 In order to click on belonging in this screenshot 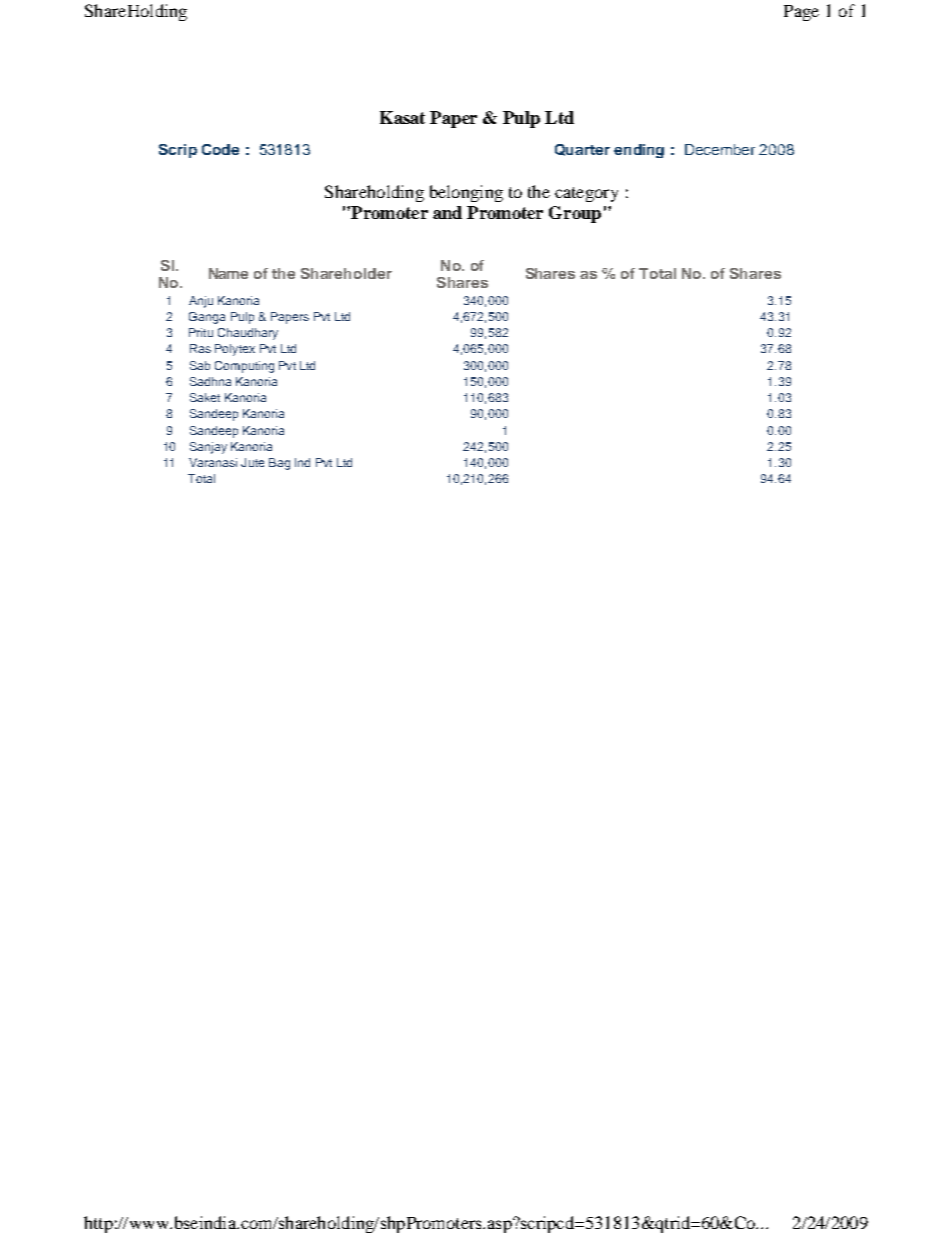, I will do `click(466, 193)`.
